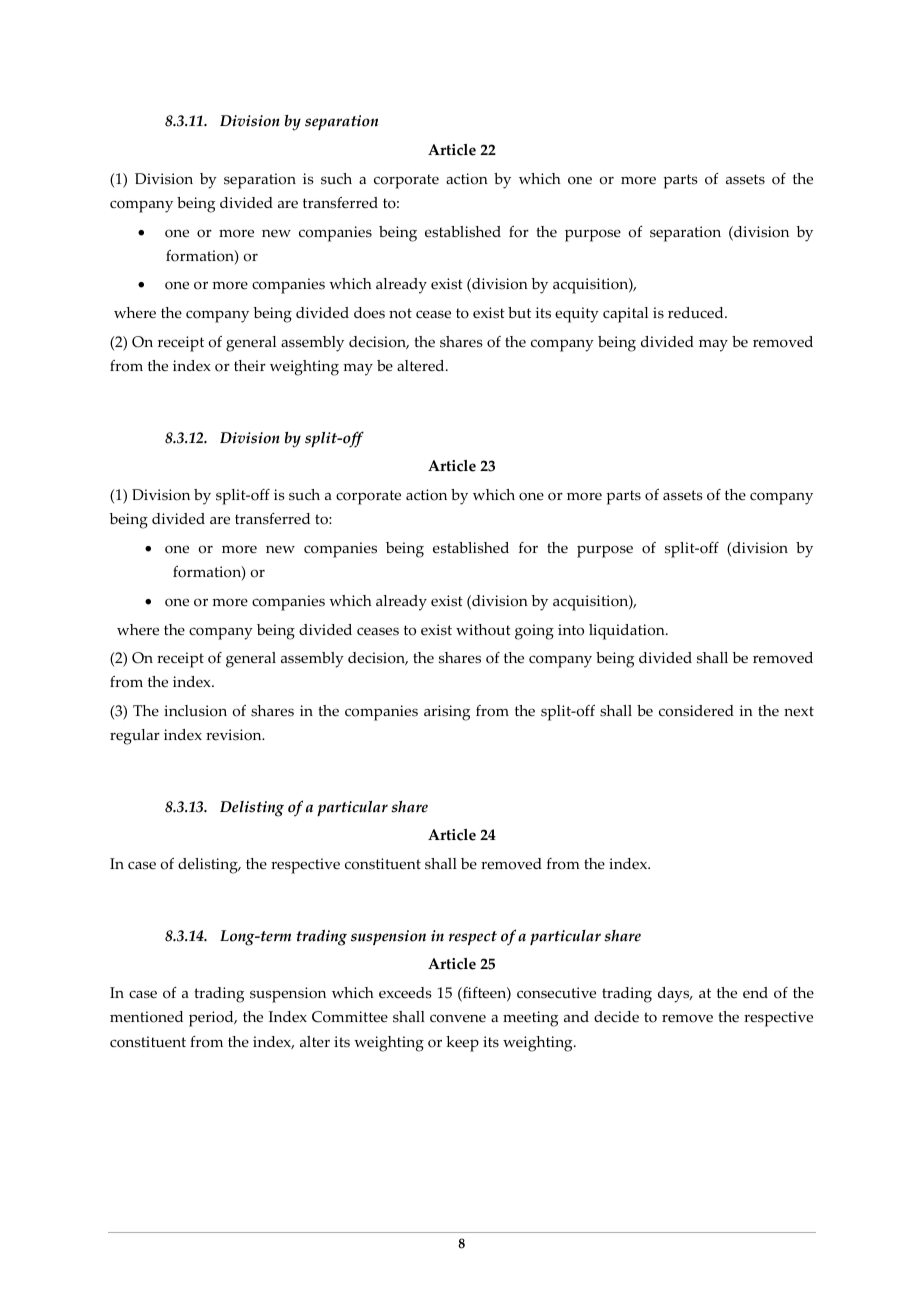 The width and height of the page is (924, 1308). What do you see at coordinates (625, 315) in the page?
I see `capital` at bounding box center [625, 315].
